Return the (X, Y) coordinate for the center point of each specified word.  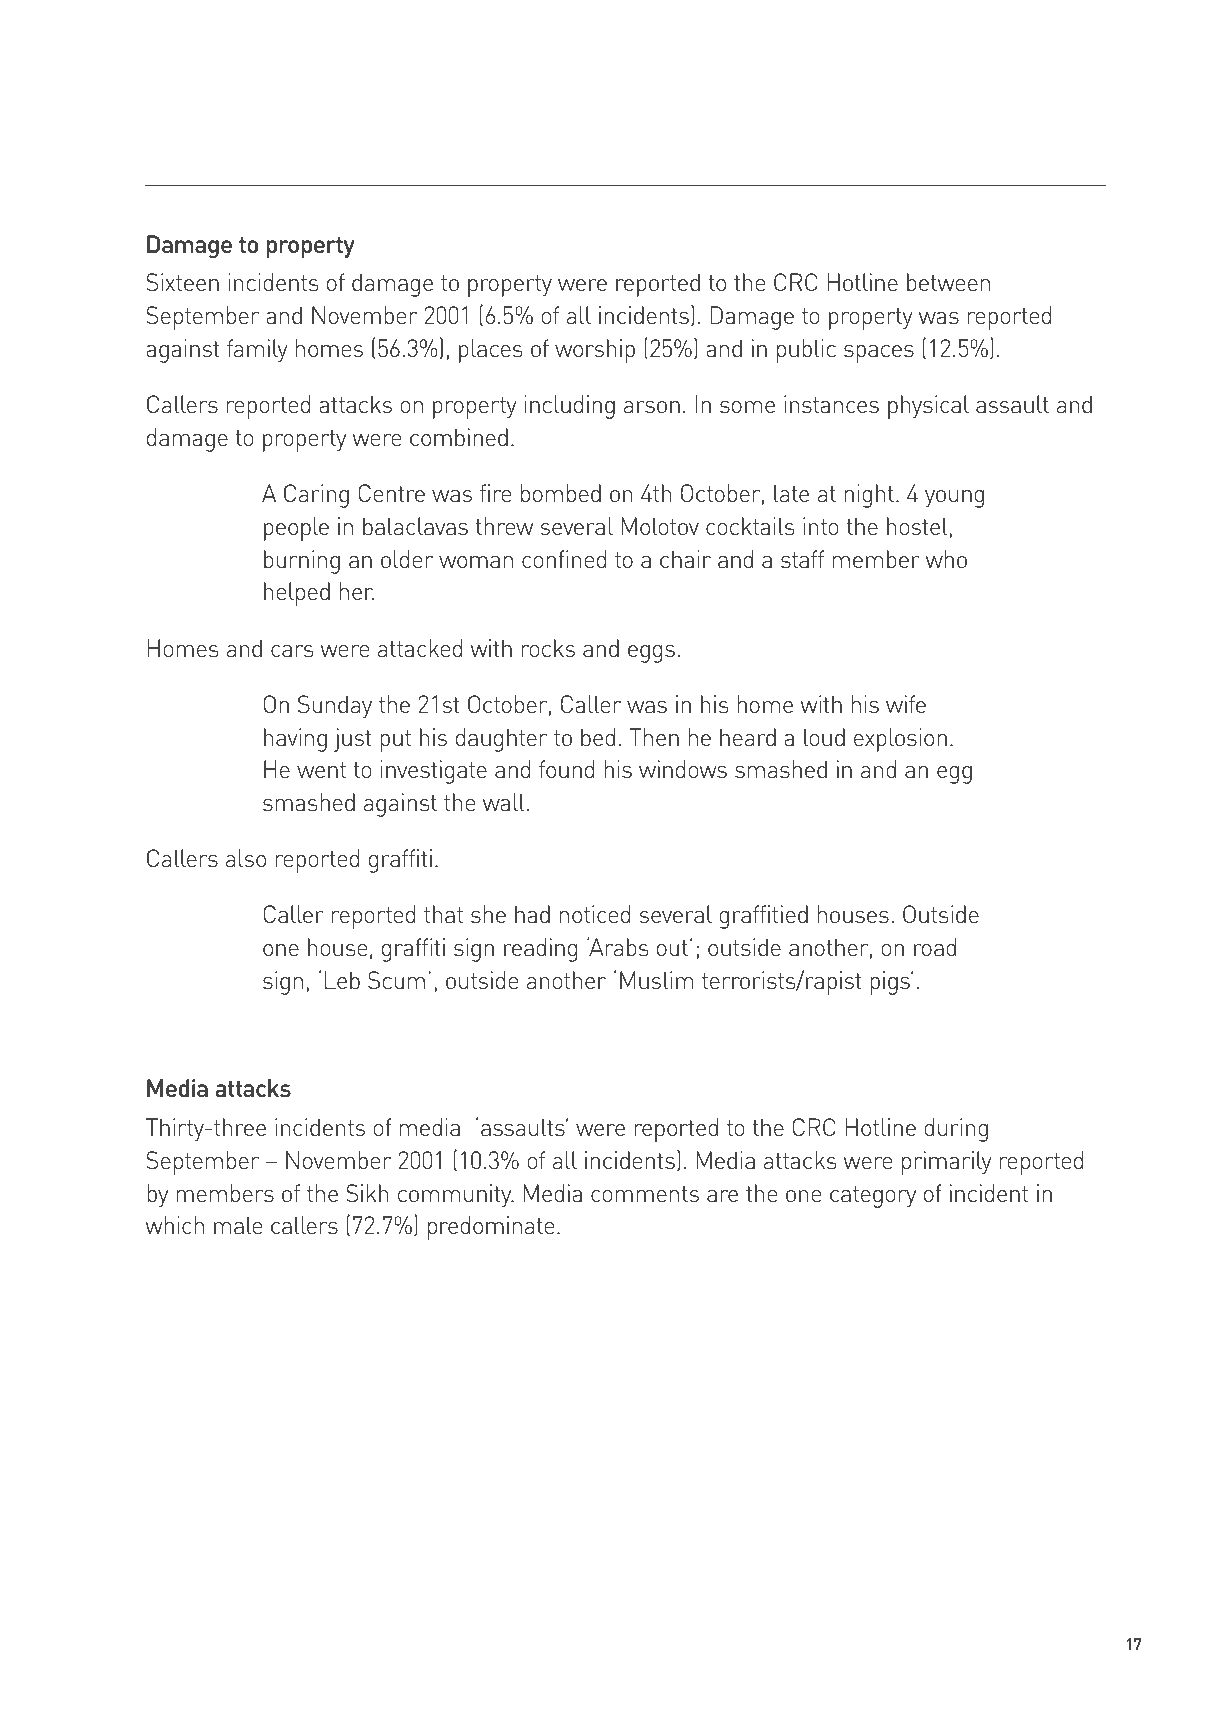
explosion (900, 740)
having (295, 740)
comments (645, 1194)
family (257, 351)
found (566, 769)
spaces (879, 354)
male (238, 1225)
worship (595, 351)
